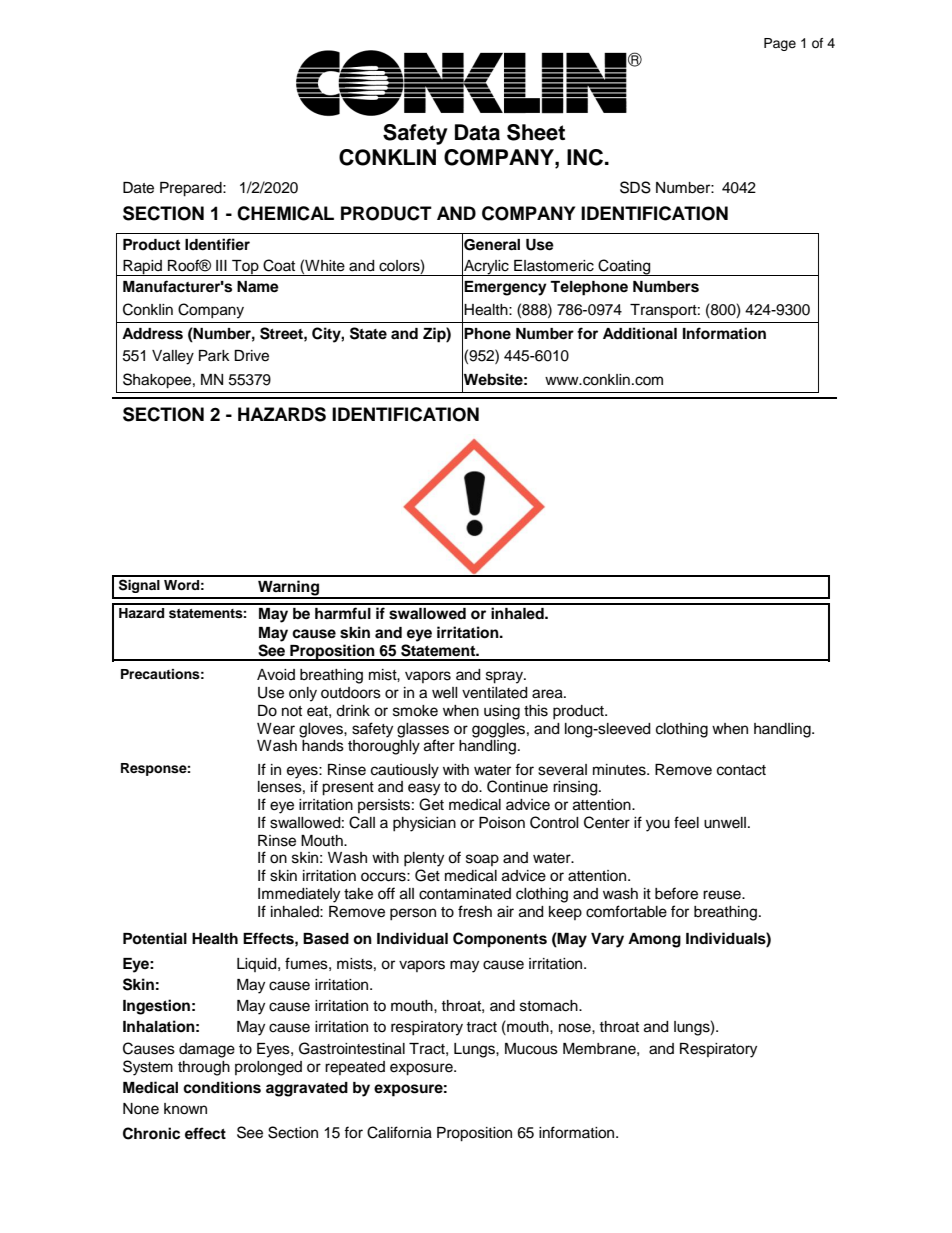  I want to click on Date, so click(138, 188).
